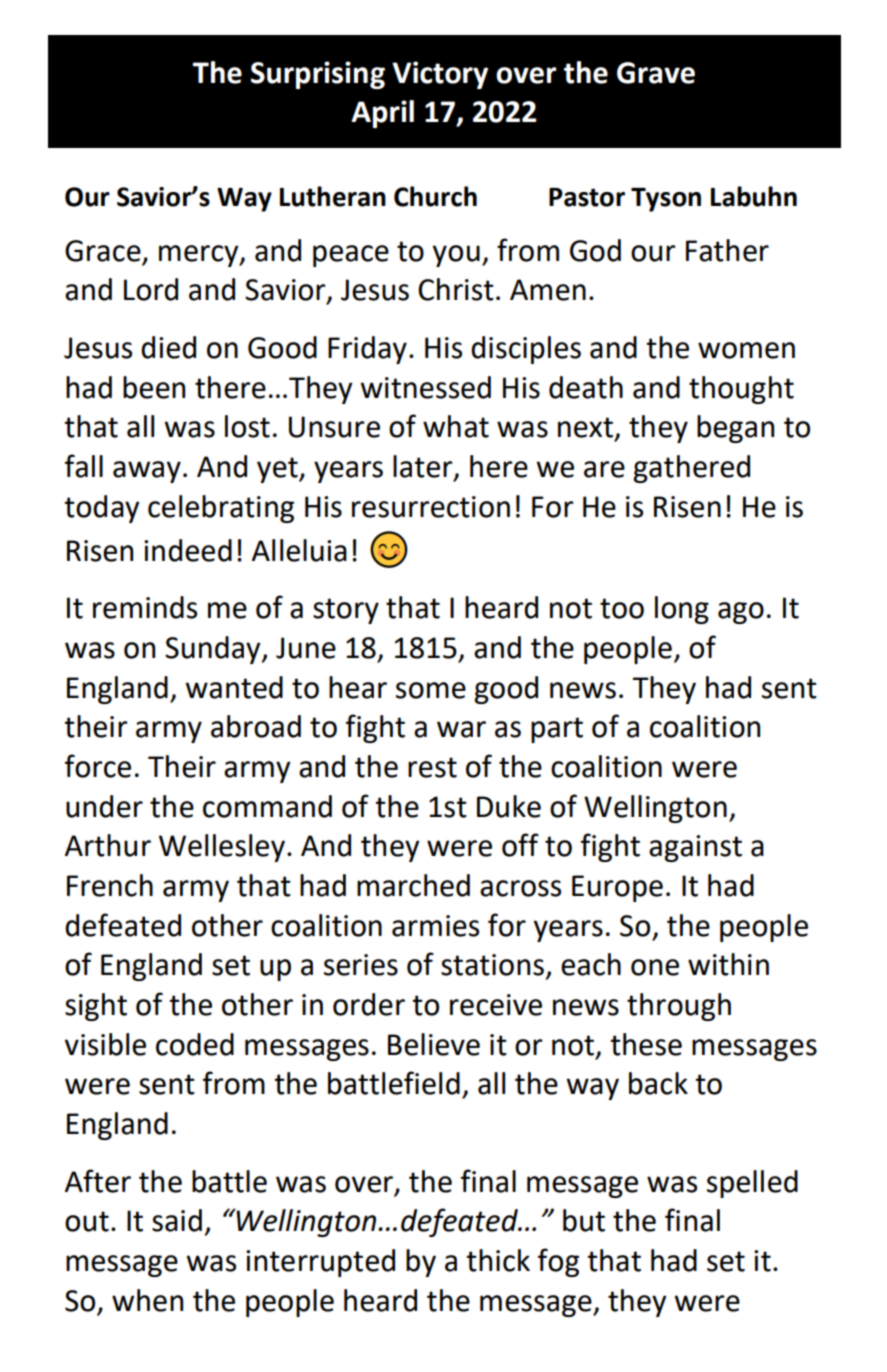 Image resolution: width=887 pixels, height=1372 pixels. What do you see at coordinates (382, 114) in the page?
I see `April` at bounding box center [382, 114].
